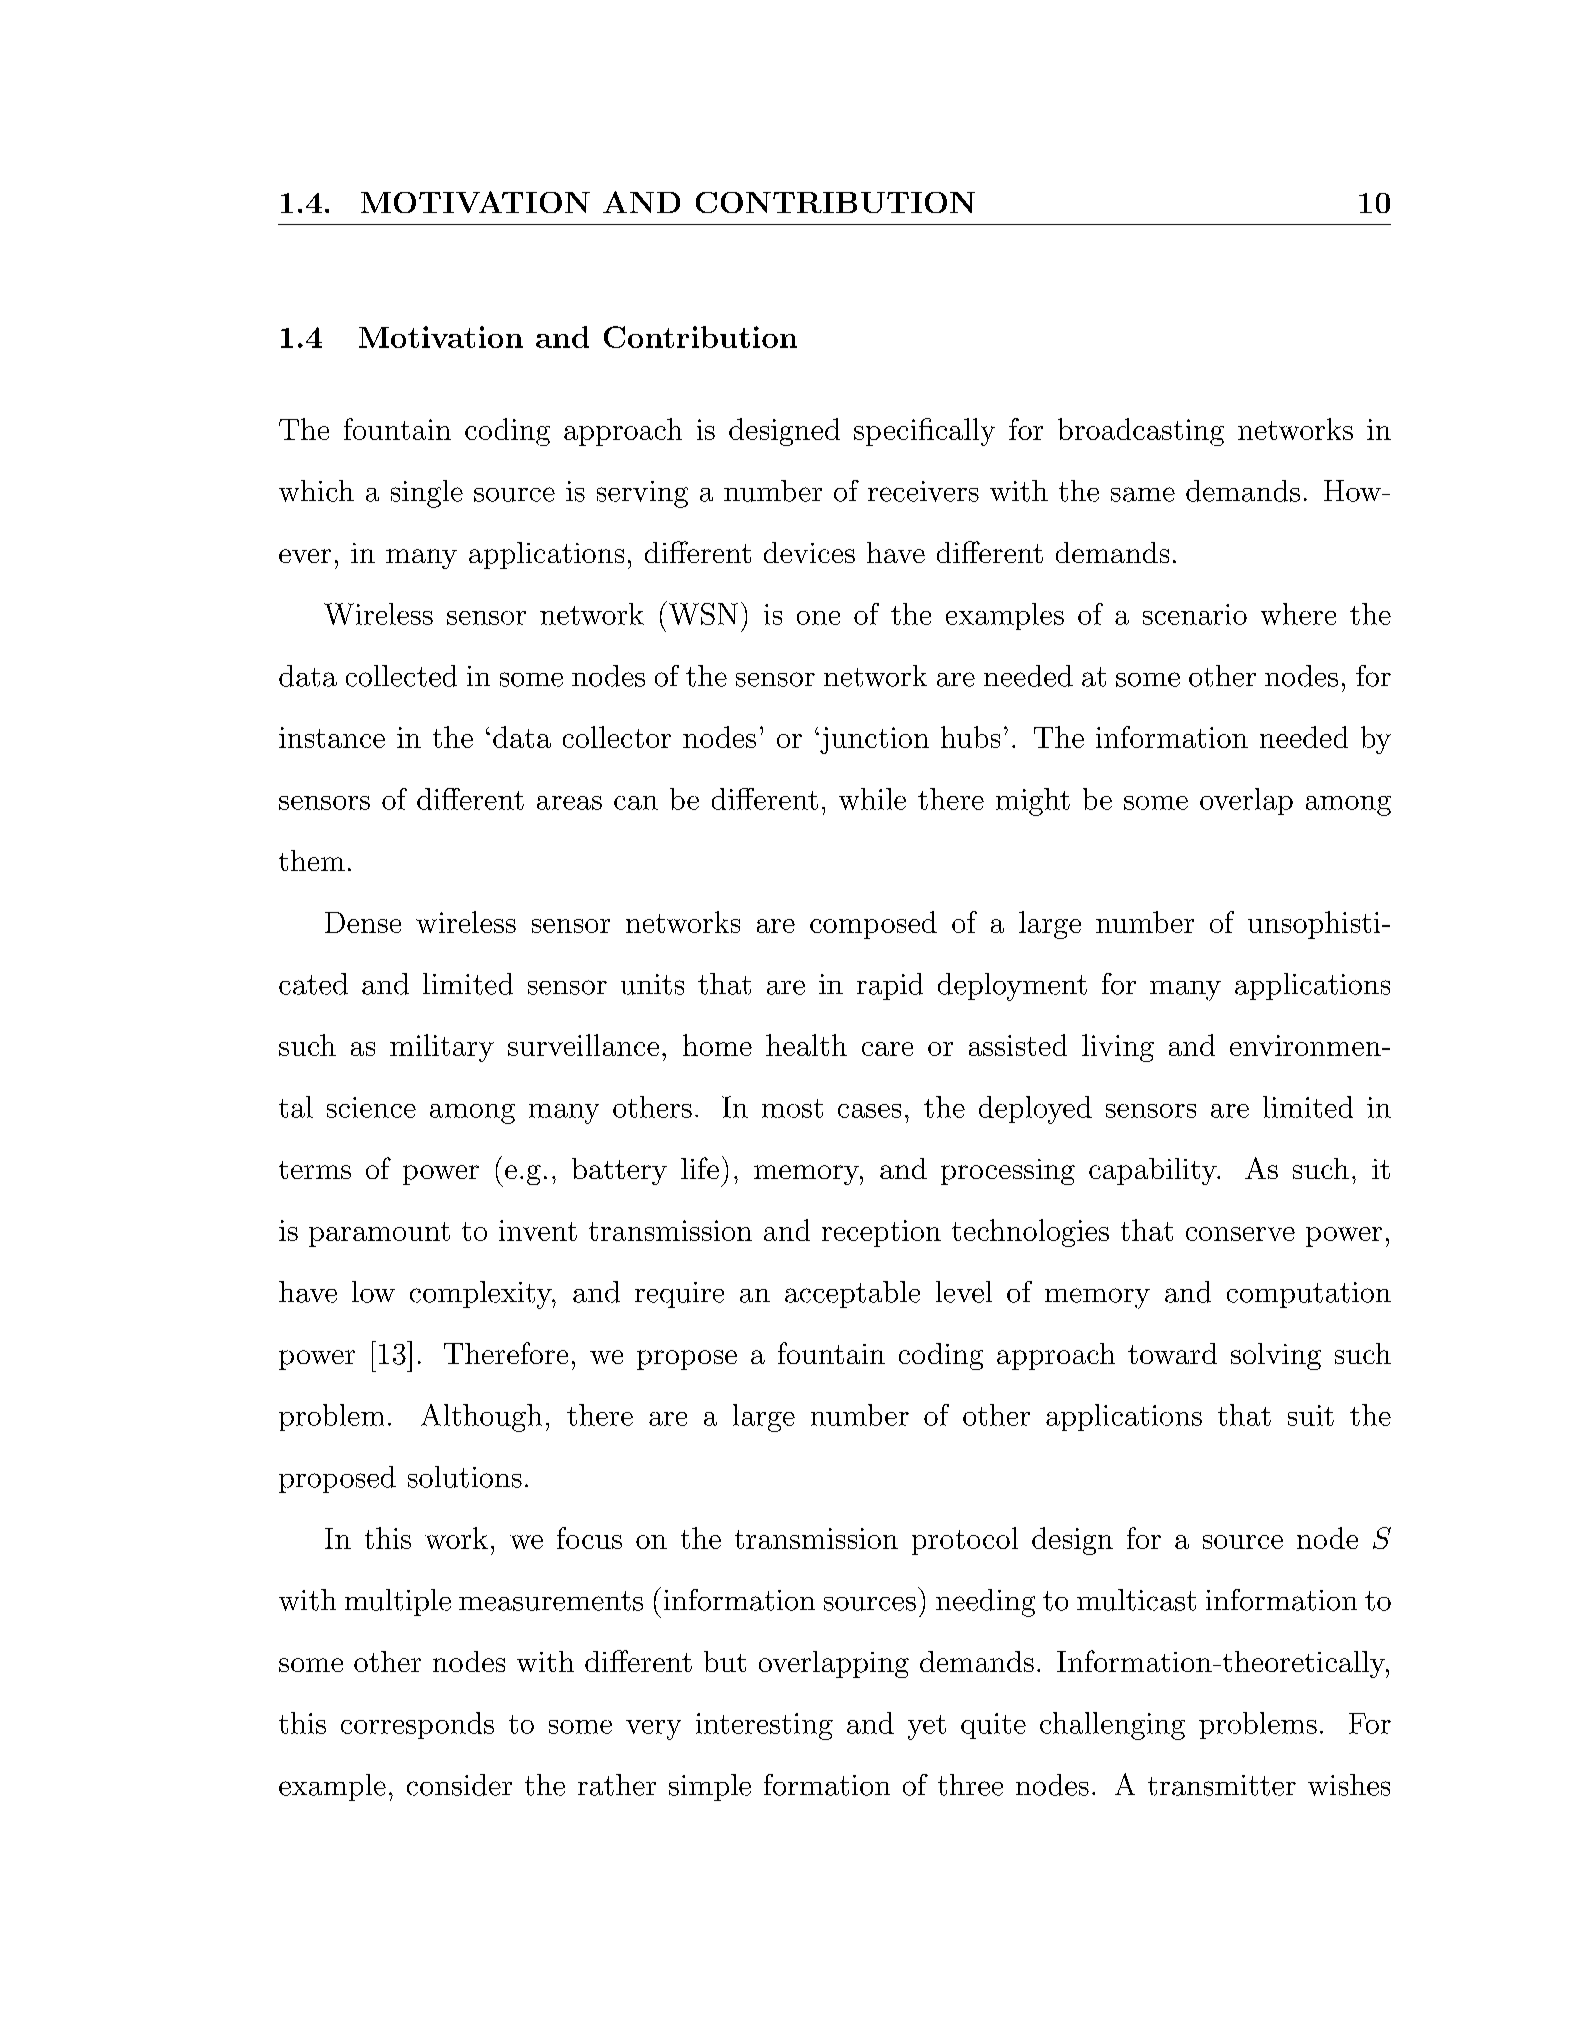 Image resolution: width=1577 pixels, height=2041 pixels. I want to click on composed, so click(873, 925).
